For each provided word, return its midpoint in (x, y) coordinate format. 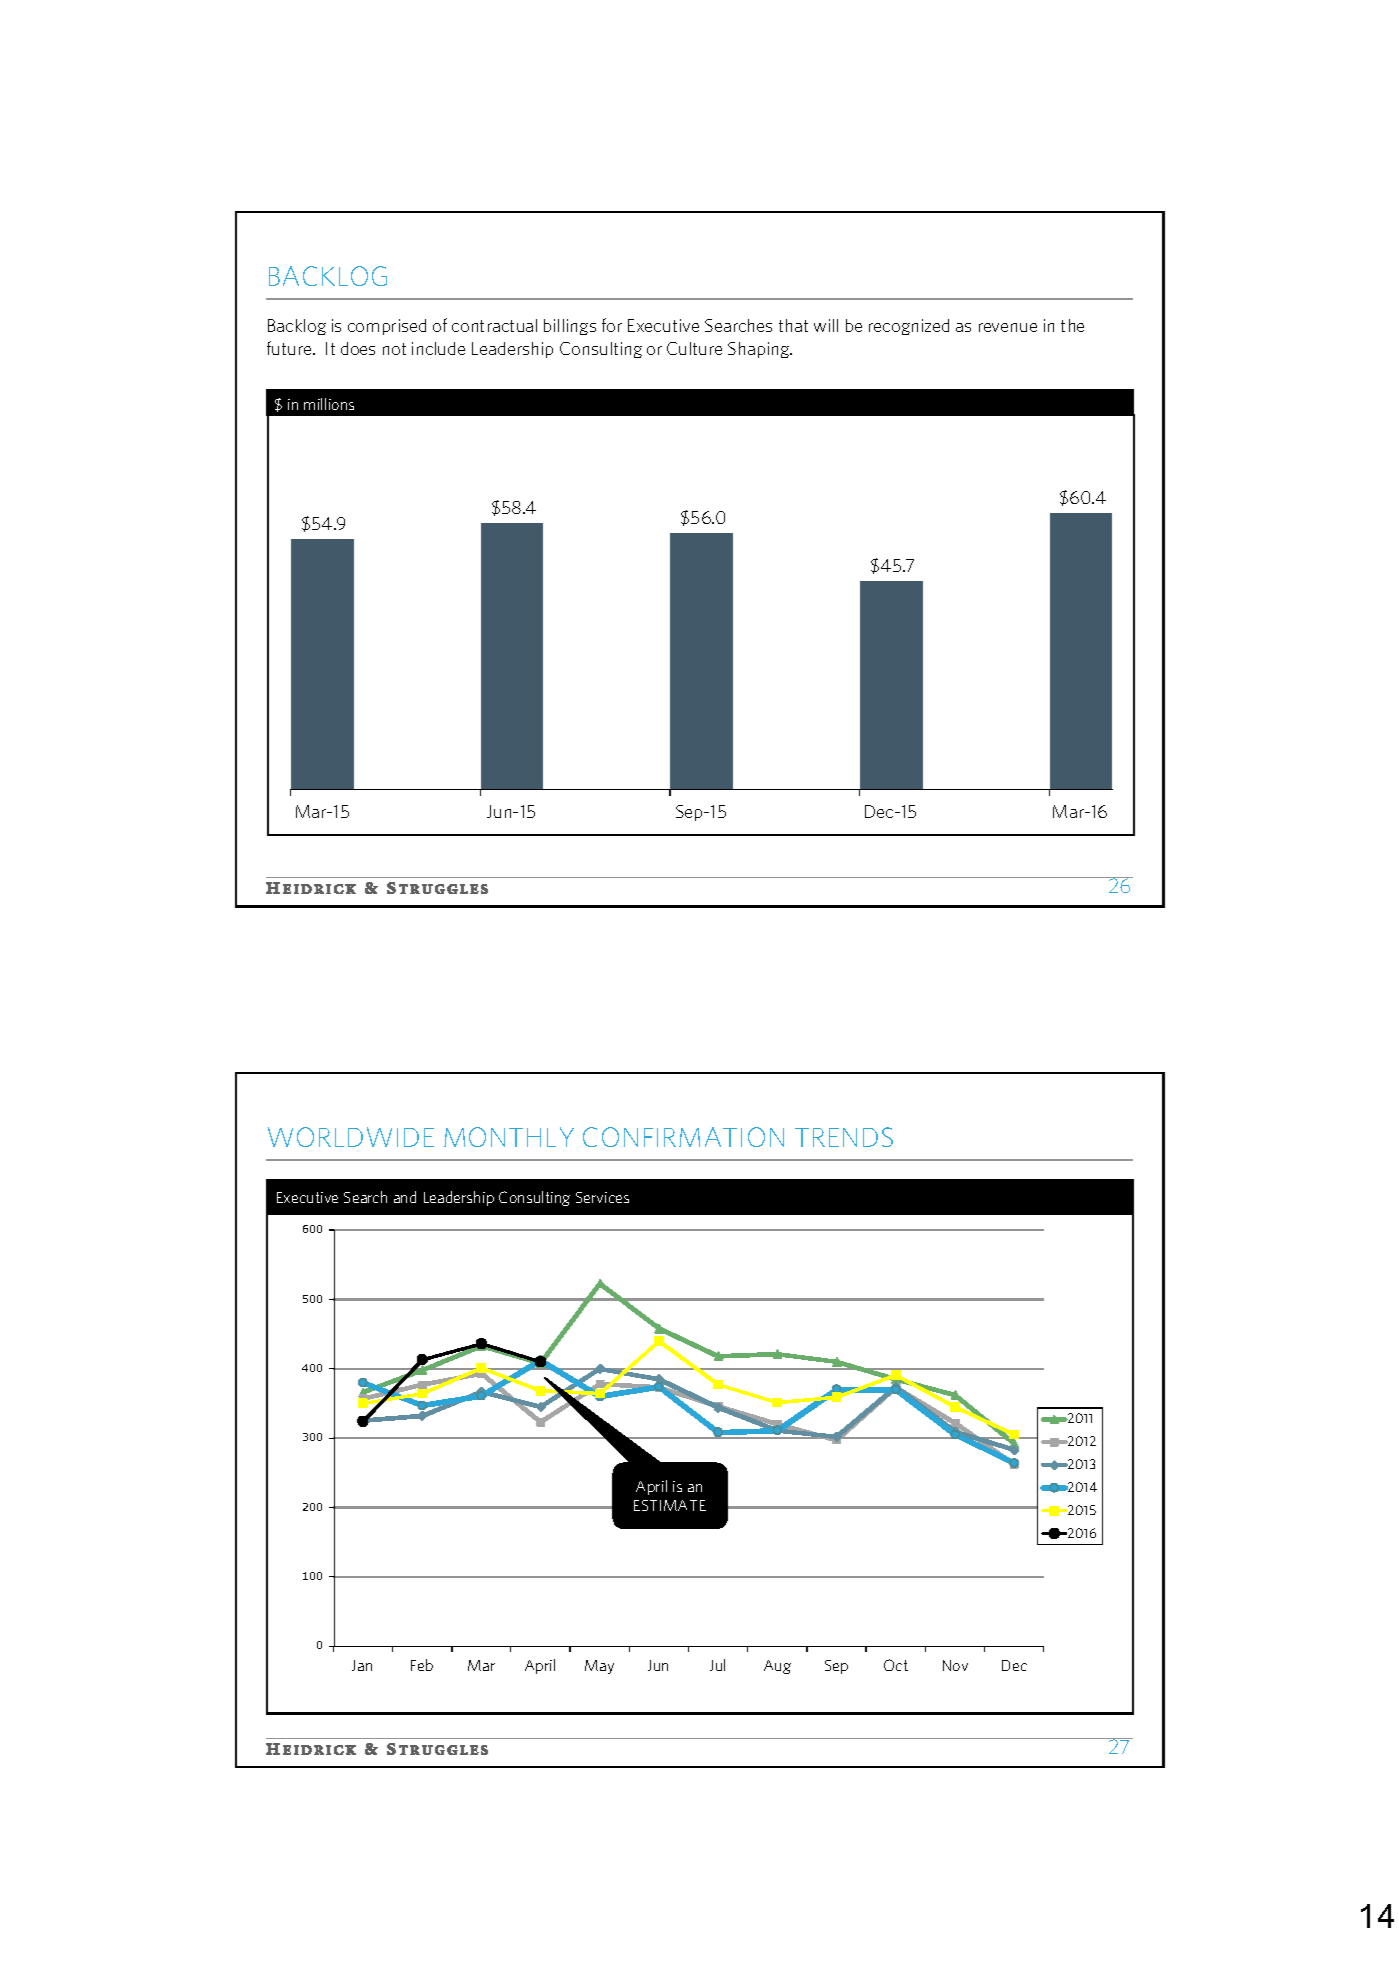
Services (602, 1197)
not (394, 349)
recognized (909, 327)
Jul (717, 1665)
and (405, 1197)
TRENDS (844, 1137)
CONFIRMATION (683, 1137)
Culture (694, 348)
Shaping (760, 350)
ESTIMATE (670, 1505)
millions (329, 404)
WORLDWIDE (351, 1137)
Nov (955, 1665)
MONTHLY (509, 1137)
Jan (362, 1665)
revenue (1008, 327)
